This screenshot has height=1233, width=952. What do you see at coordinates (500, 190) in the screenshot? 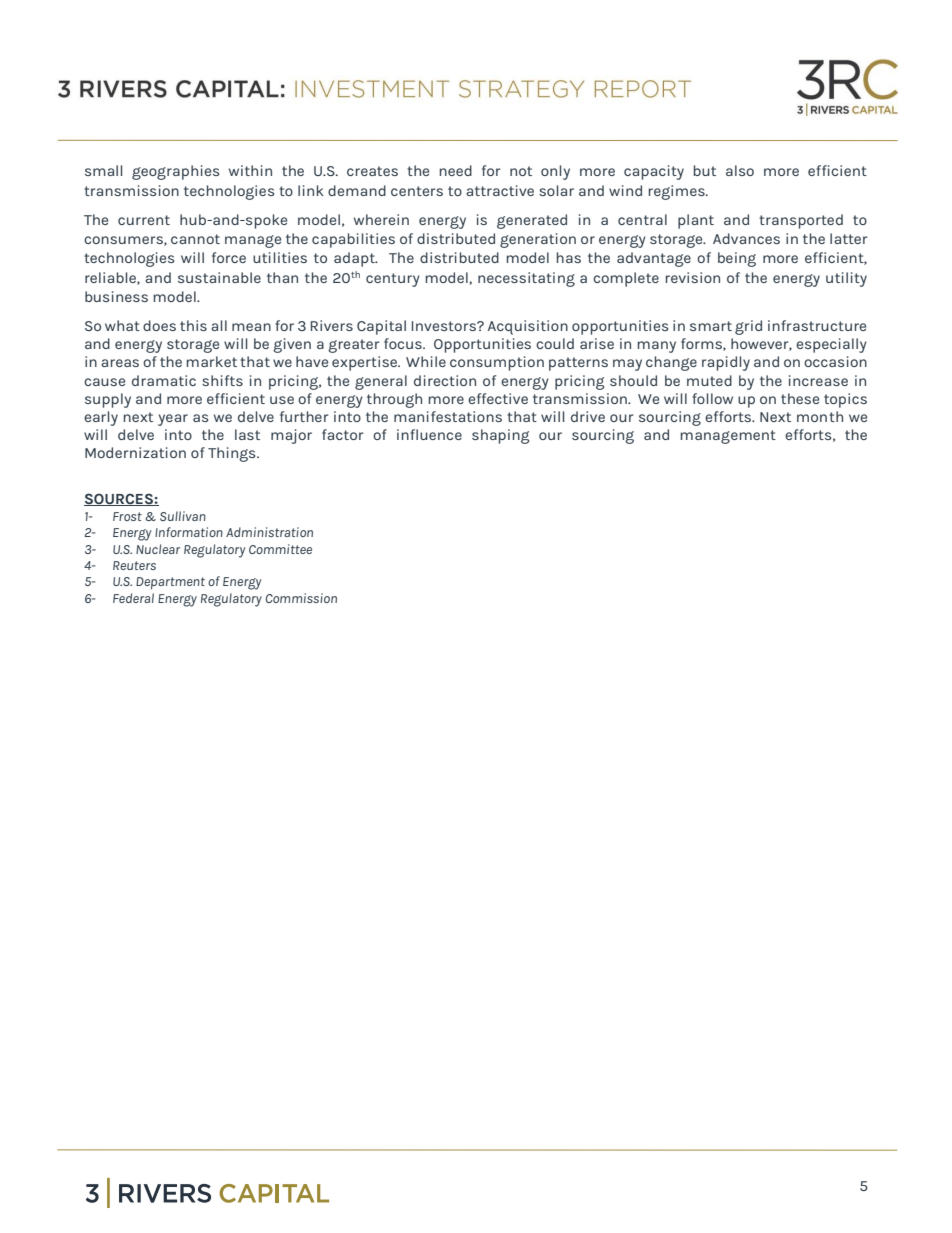
I see `attractive` at bounding box center [500, 190].
